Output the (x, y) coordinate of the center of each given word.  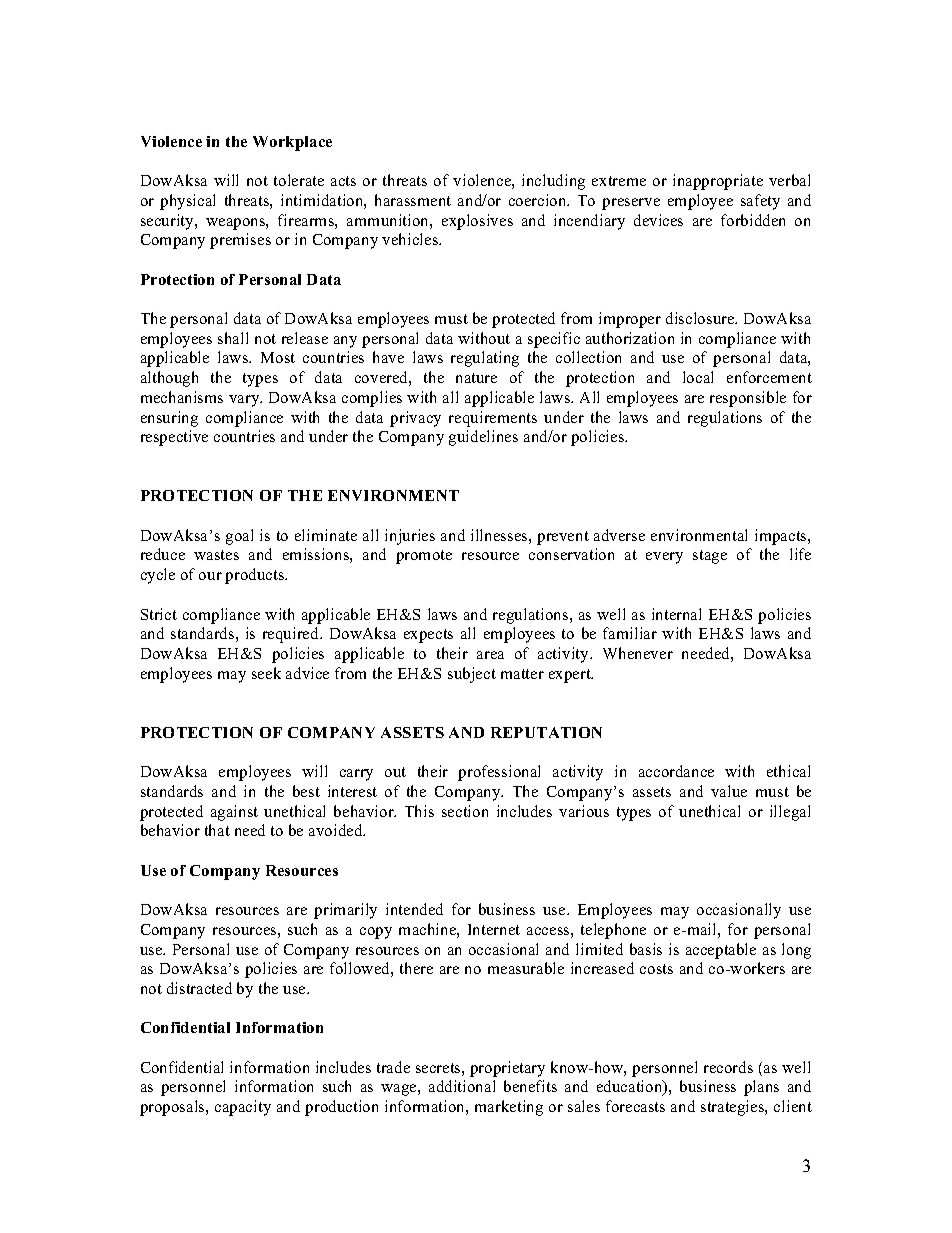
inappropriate (718, 182)
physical (187, 202)
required (292, 635)
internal (676, 614)
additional (462, 1086)
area (490, 655)
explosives (477, 222)
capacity (243, 1108)
